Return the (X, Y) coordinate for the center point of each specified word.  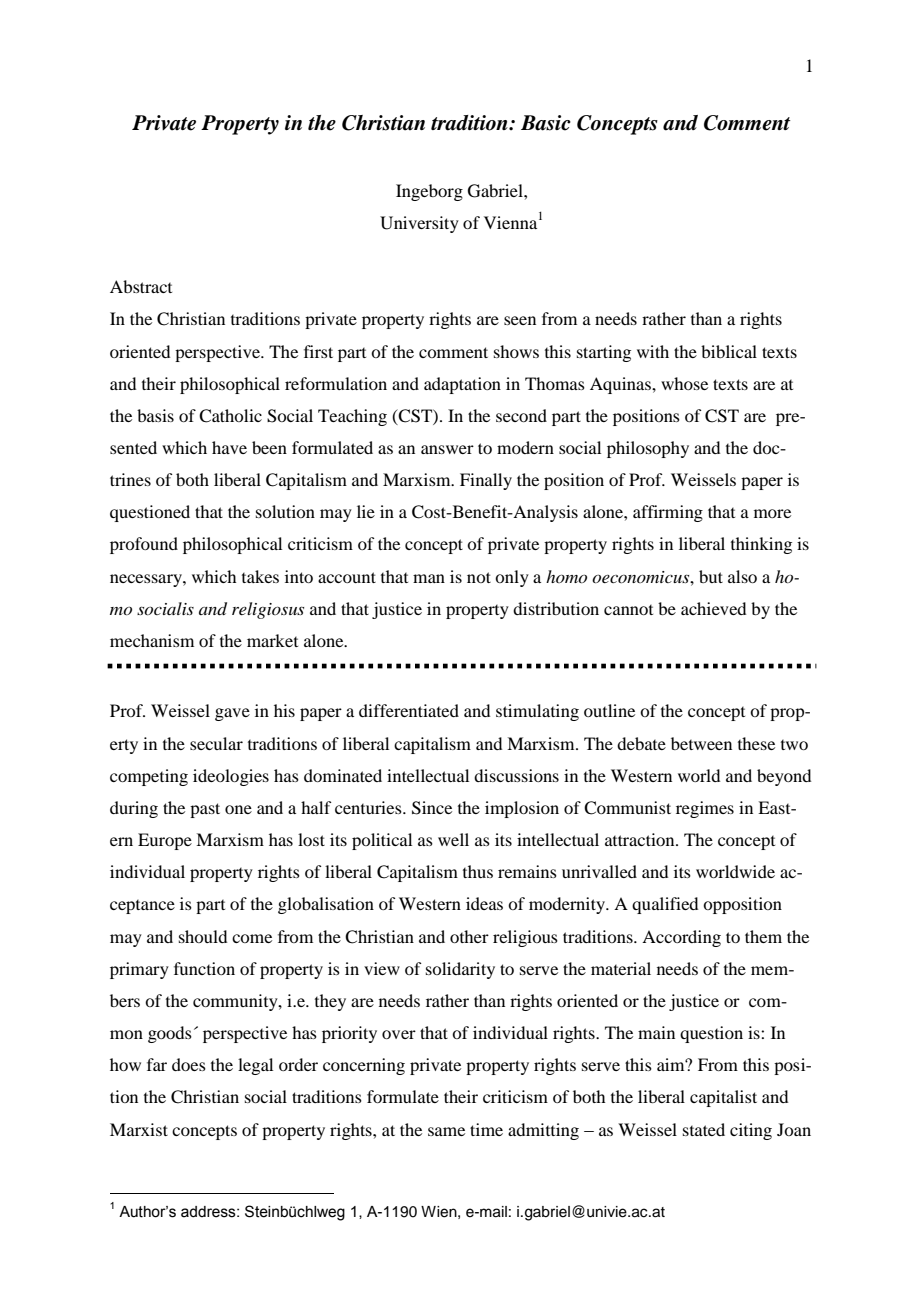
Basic (546, 123)
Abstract (141, 286)
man (429, 578)
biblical (729, 351)
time (486, 1129)
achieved (713, 608)
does (189, 1064)
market (272, 640)
